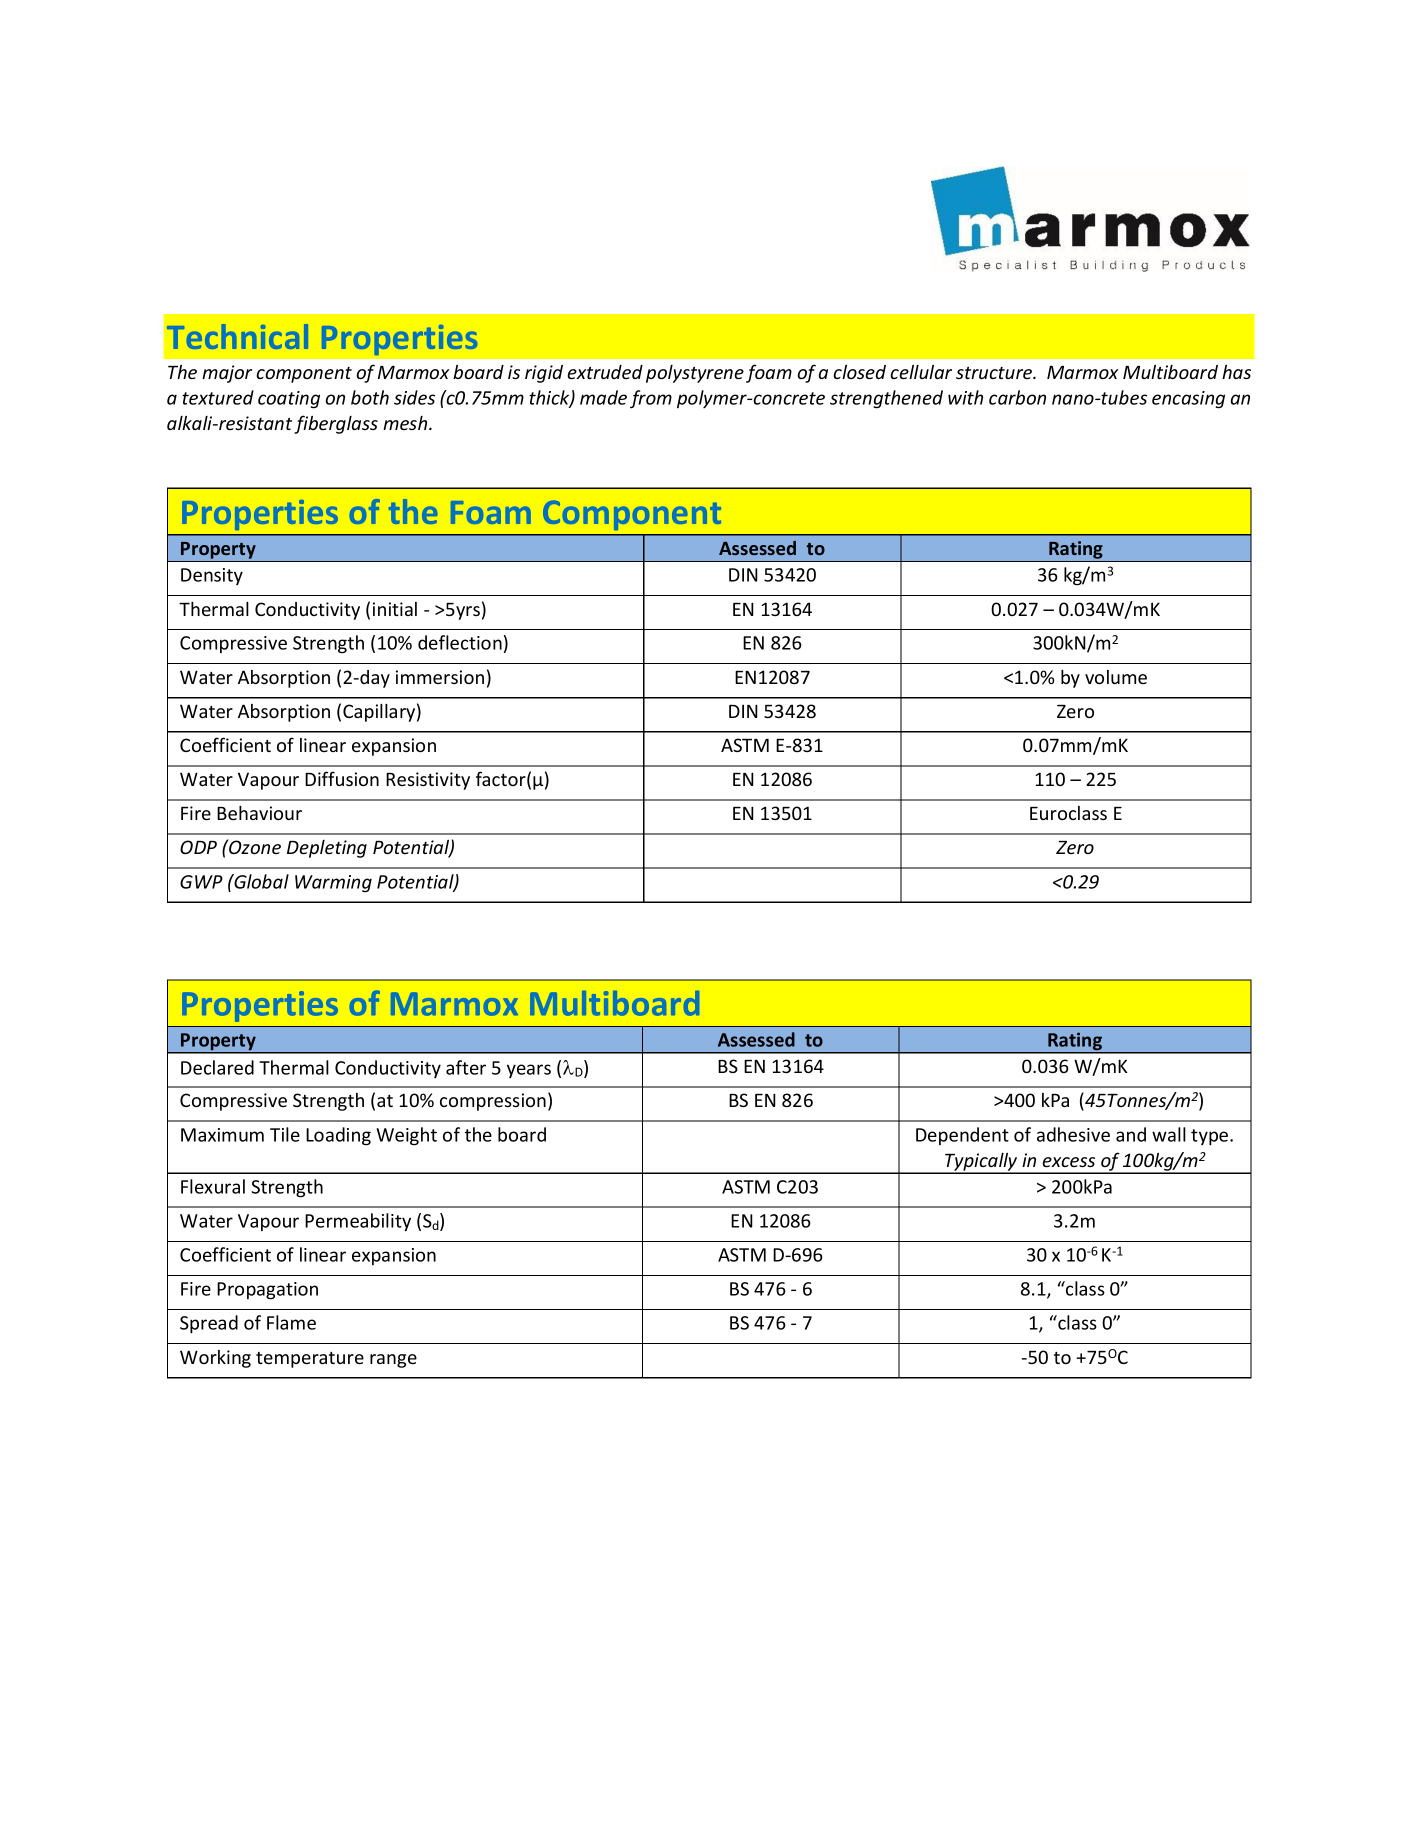 The height and width of the page is (1836, 1418). Describe the element at coordinates (428, 781) in the page. I see `Resistivity` at that location.
